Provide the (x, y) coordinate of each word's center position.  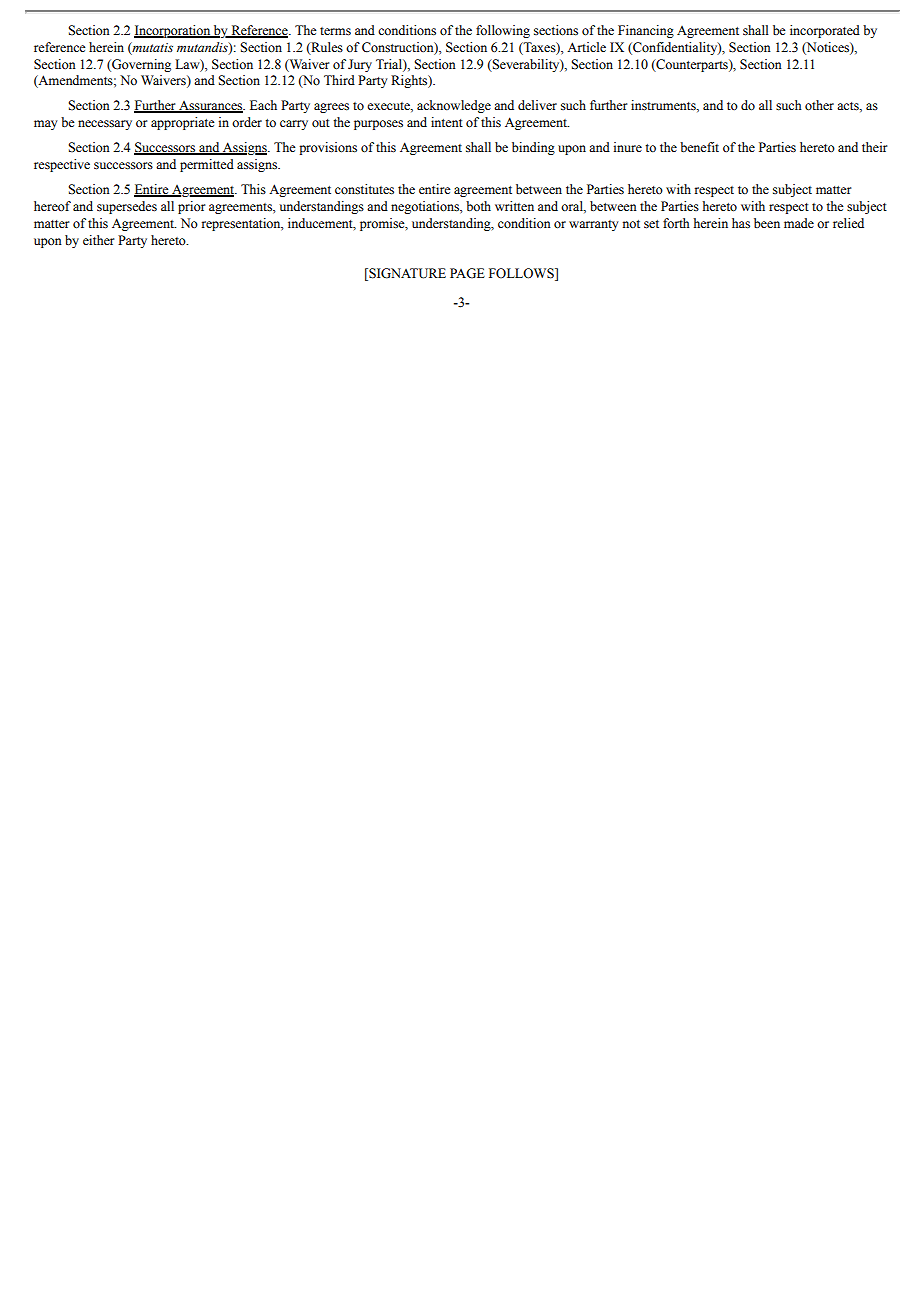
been (767, 223)
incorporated (825, 31)
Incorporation (173, 31)
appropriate (183, 123)
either (98, 240)
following (503, 31)
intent (447, 122)
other (819, 105)
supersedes (127, 207)
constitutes (364, 189)
